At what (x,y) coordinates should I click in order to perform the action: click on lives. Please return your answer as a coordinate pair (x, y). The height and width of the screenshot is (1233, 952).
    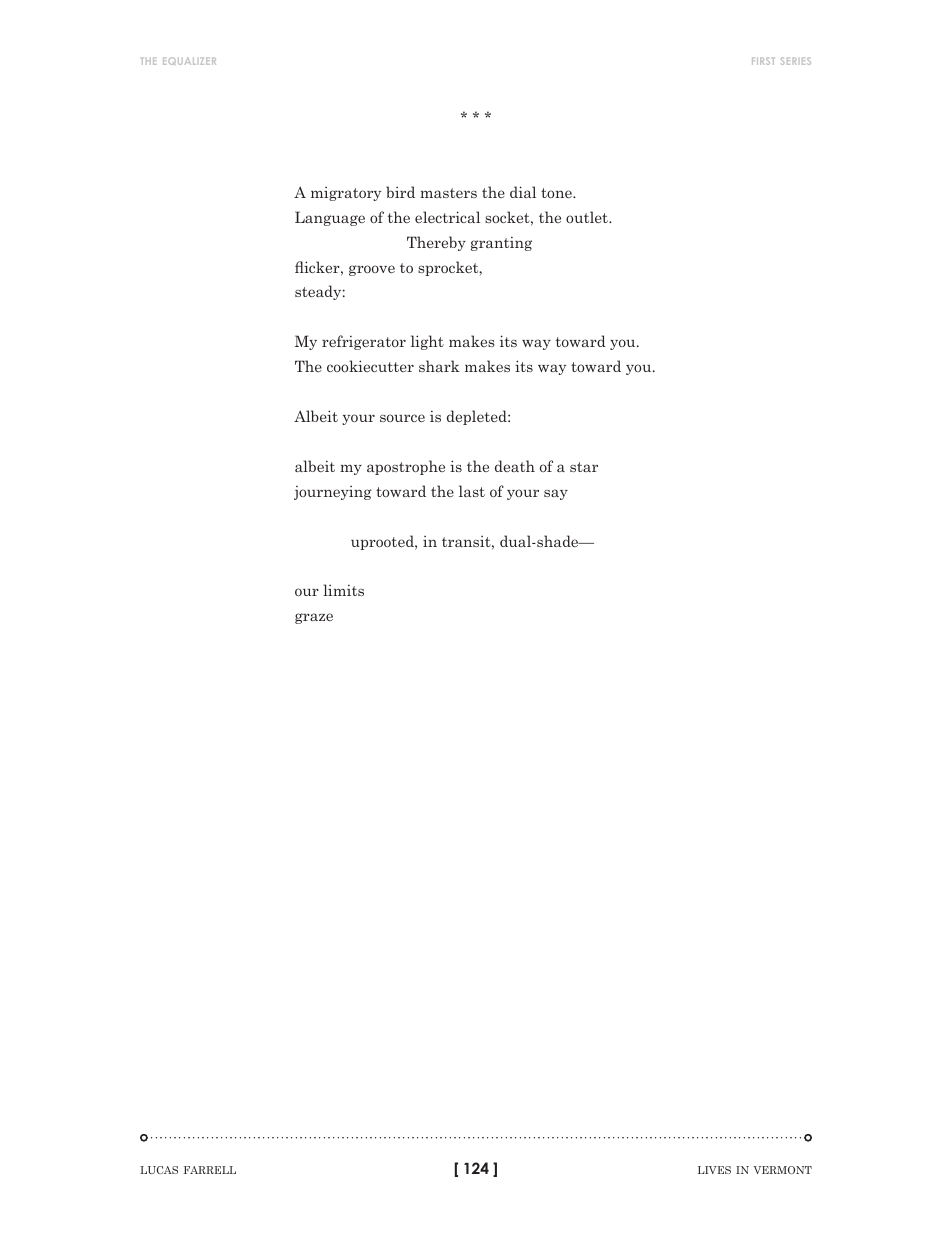
    Looking at the image, I should click on (714, 1170).
